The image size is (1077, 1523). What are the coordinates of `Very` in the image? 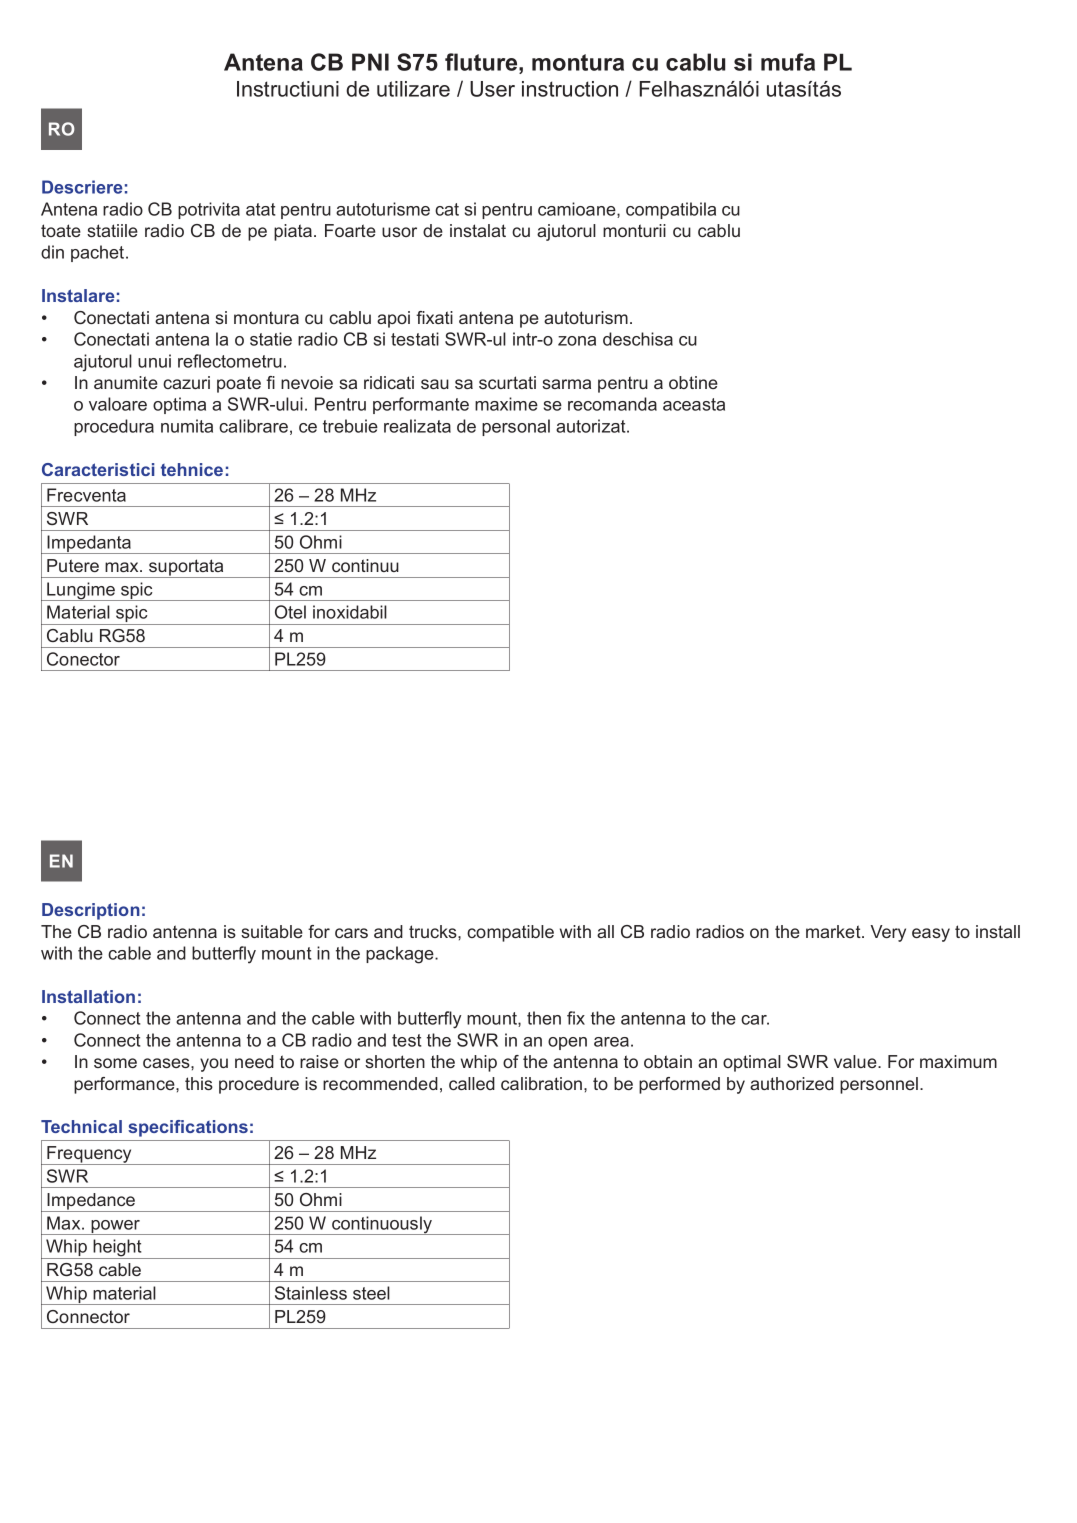 It's located at (888, 933).
